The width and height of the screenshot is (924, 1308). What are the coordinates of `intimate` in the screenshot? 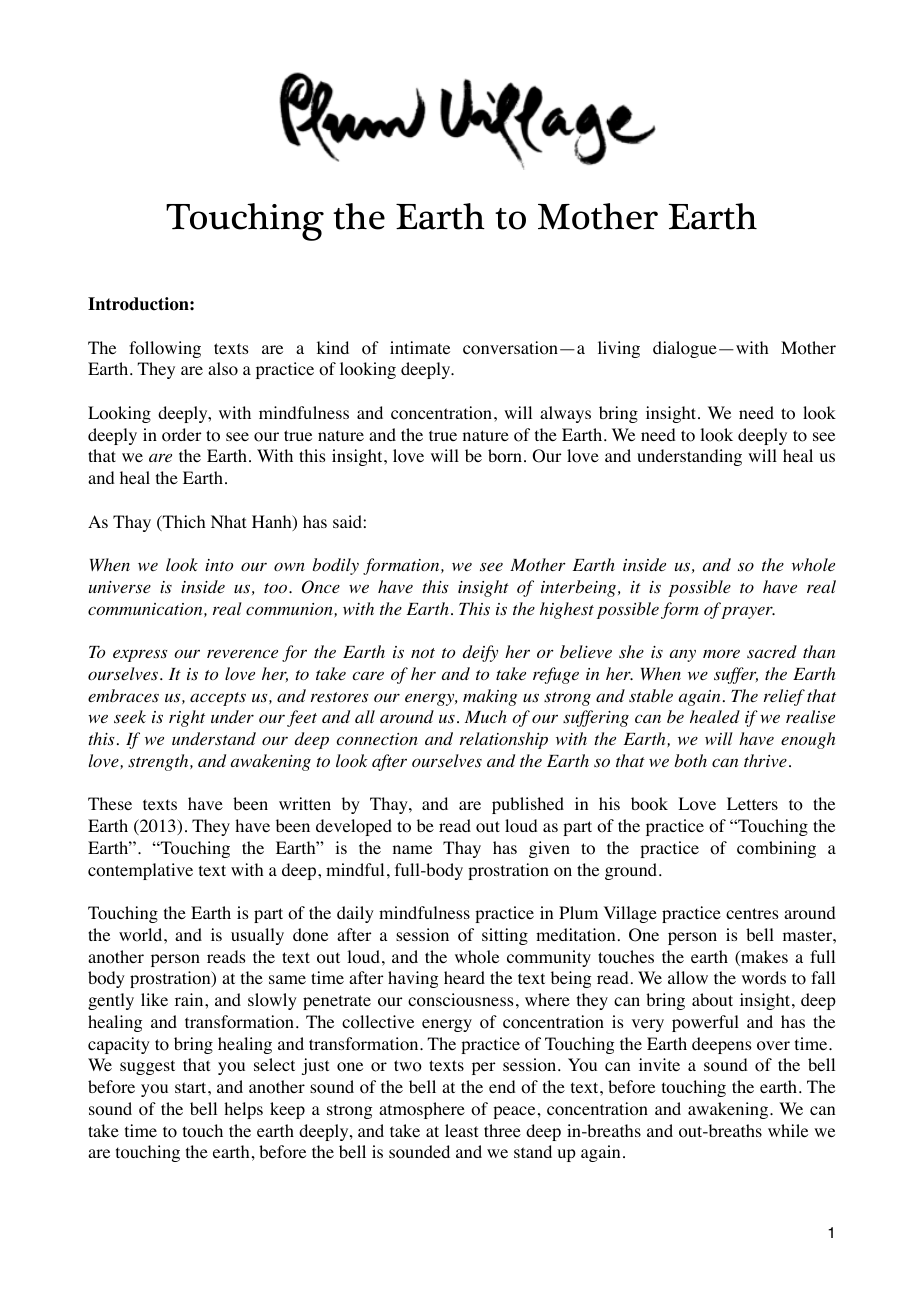 It's located at (420, 347).
